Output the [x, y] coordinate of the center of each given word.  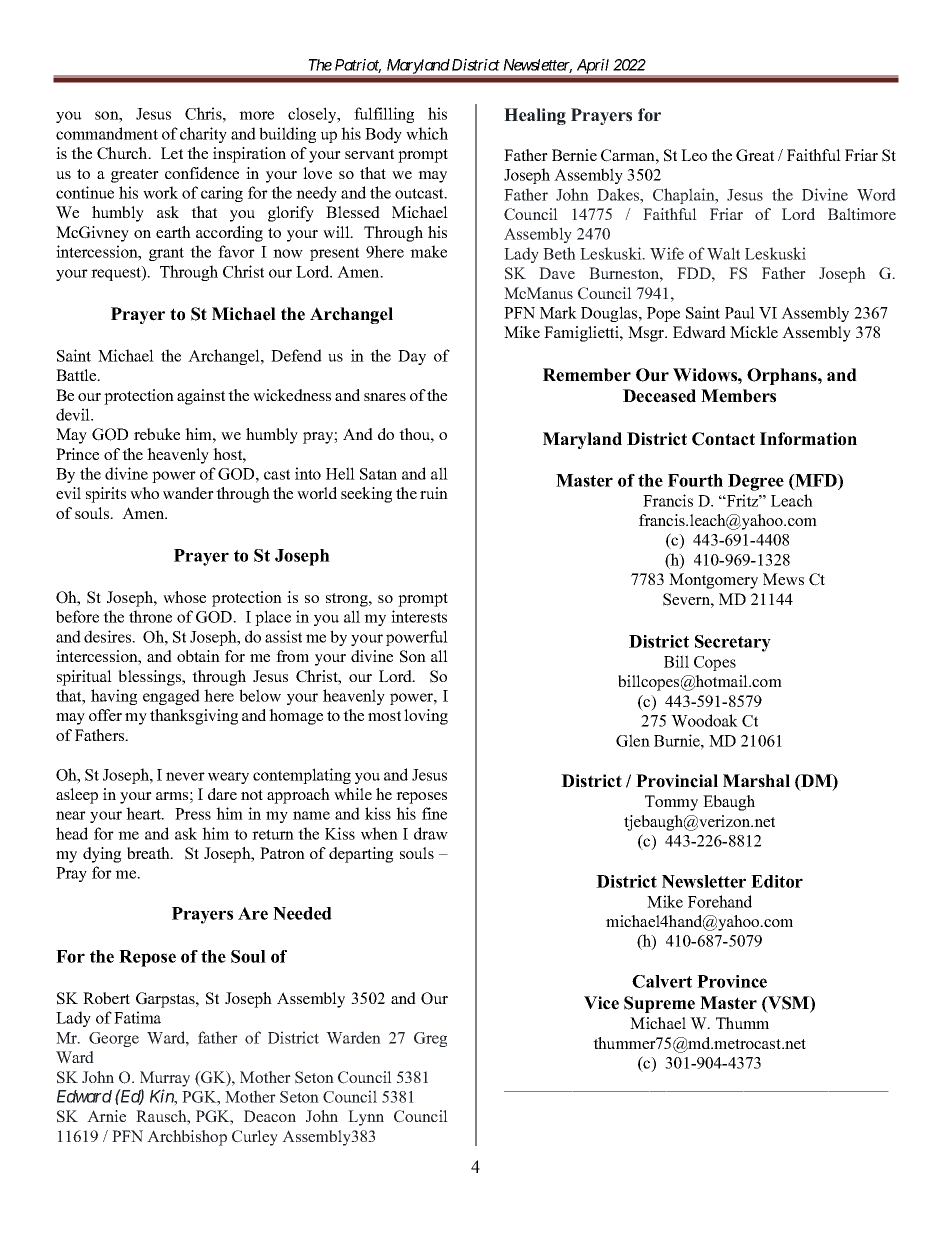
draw [431, 833]
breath [149, 853]
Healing [535, 116]
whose [184, 597]
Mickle [754, 332]
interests [419, 616]
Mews [783, 579]
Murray [165, 1079]
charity [203, 135]
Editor [777, 881]
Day [412, 357]
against [201, 397]
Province [732, 981]
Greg [430, 1039]
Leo [694, 155]
